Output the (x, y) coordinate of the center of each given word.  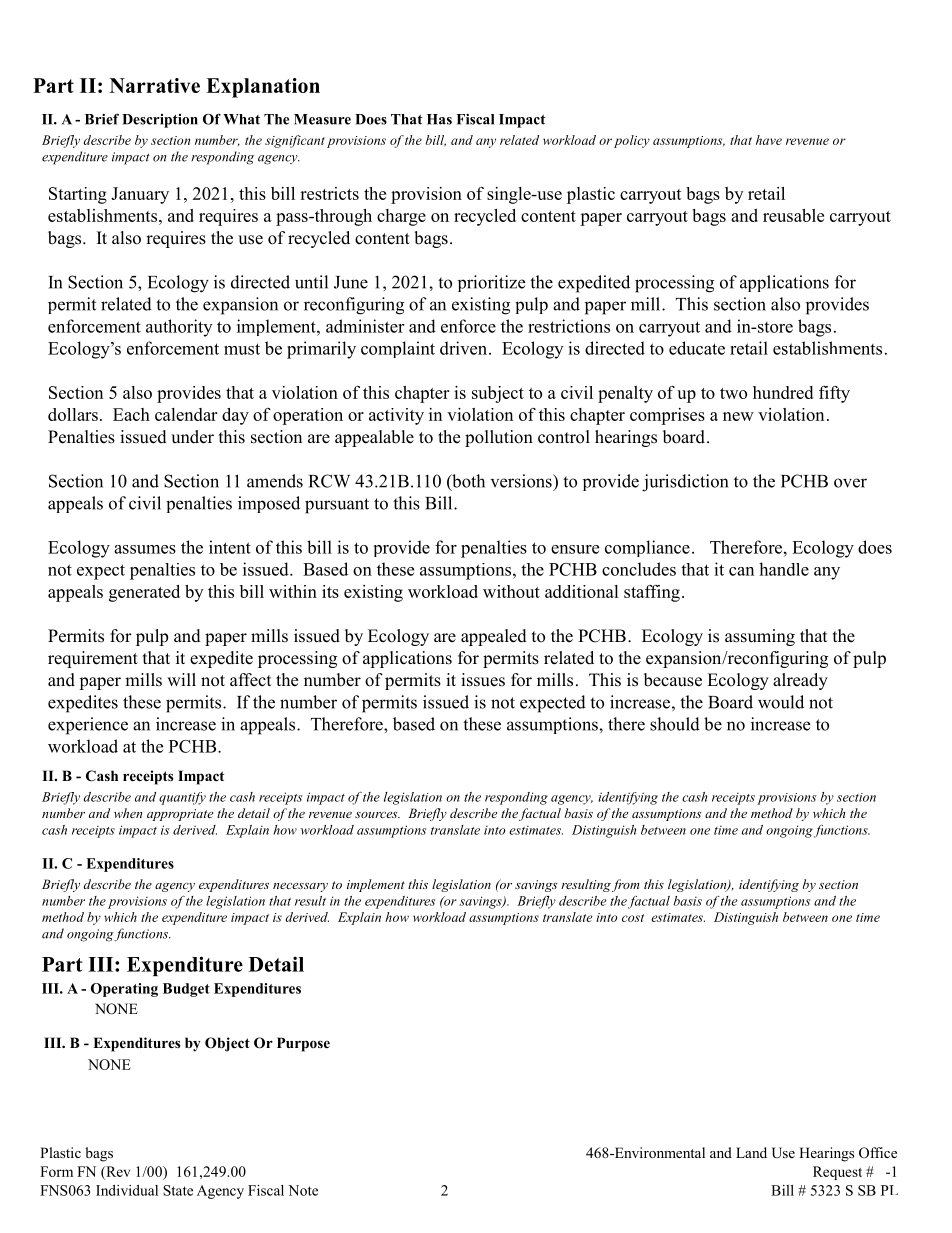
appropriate (180, 815)
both (467, 482)
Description (160, 121)
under (192, 437)
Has (439, 119)
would (781, 702)
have (769, 140)
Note (303, 1190)
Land (751, 1152)
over (850, 483)
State (178, 1190)
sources (377, 815)
